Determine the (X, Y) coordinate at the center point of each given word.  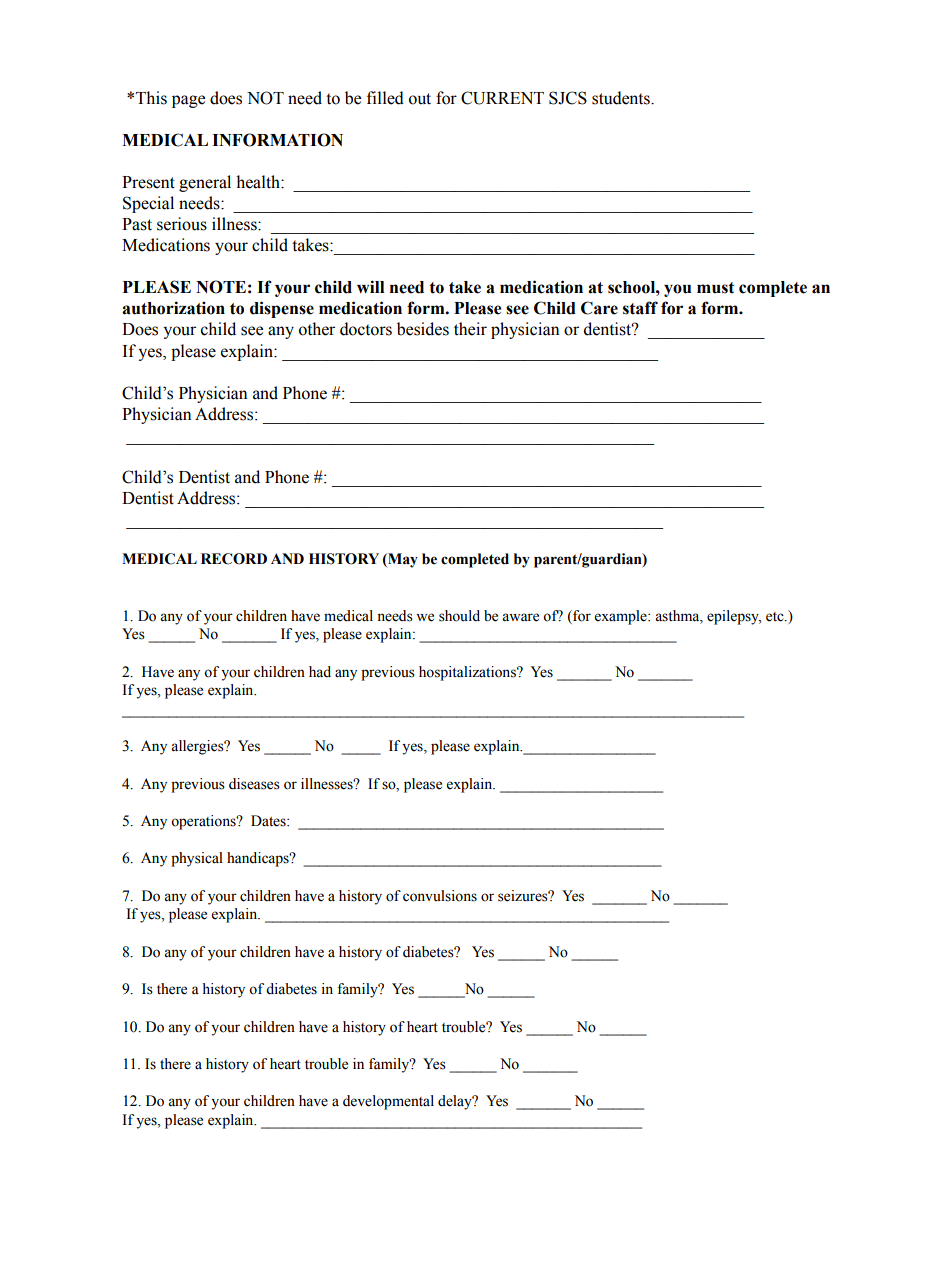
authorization (173, 308)
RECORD (234, 559)
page (188, 101)
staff (640, 308)
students (622, 98)
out (420, 99)
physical (197, 859)
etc (776, 617)
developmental (388, 1102)
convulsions (440, 896)
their (470, 329)
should (459, 616)
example (622, 617)
